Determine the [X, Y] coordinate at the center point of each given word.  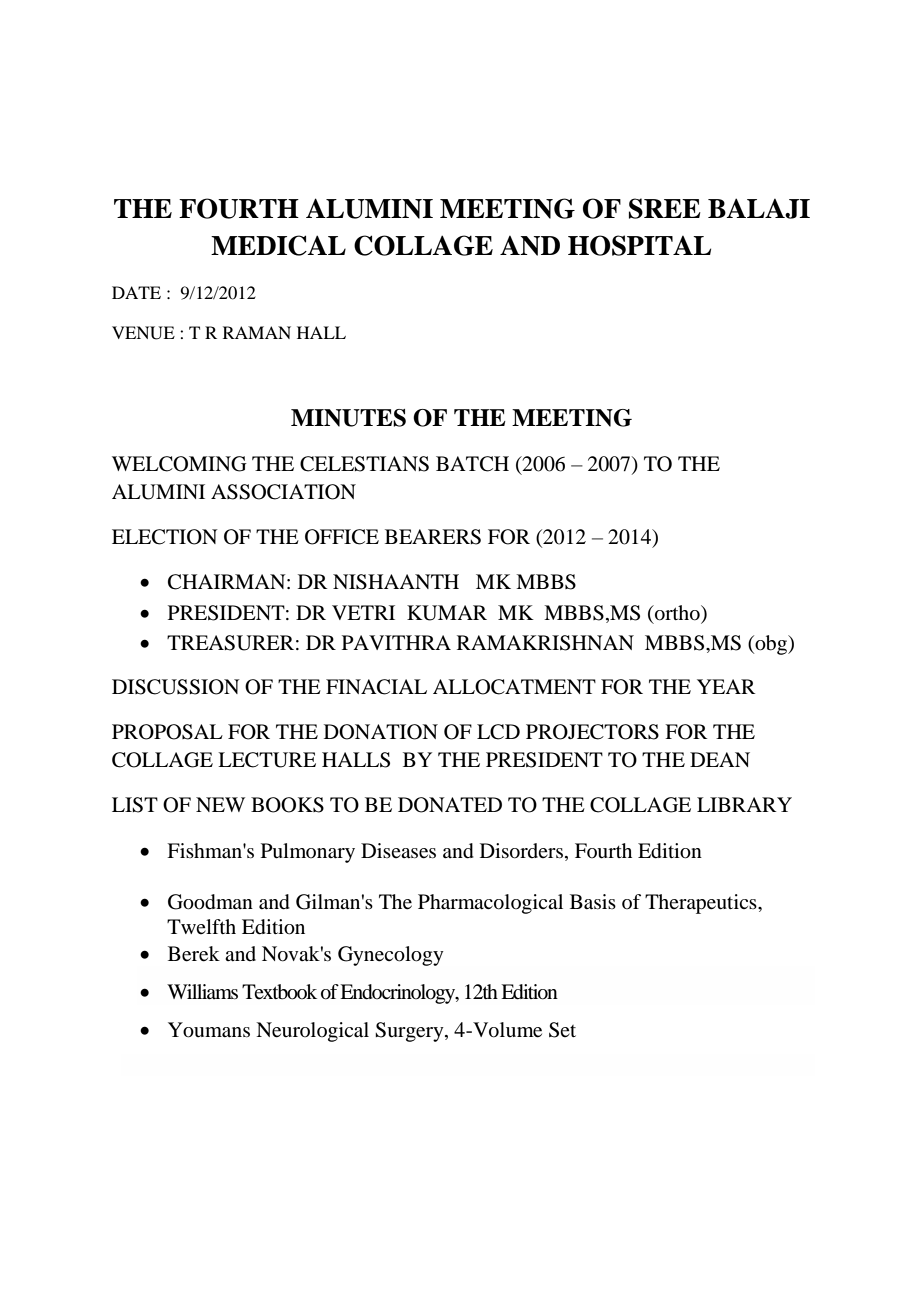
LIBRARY [744, 804]
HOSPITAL [639, 245]
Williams [202, 991]
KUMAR [447, 613]
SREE [665, 208]
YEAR [726, 686]
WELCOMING [179, 464]
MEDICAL [278, 245]
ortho [677, 613]
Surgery [410, 1032]
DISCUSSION [176, 687]
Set [562, 1030]
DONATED [450, 805]
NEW [220, 804]
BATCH [472, 464]
